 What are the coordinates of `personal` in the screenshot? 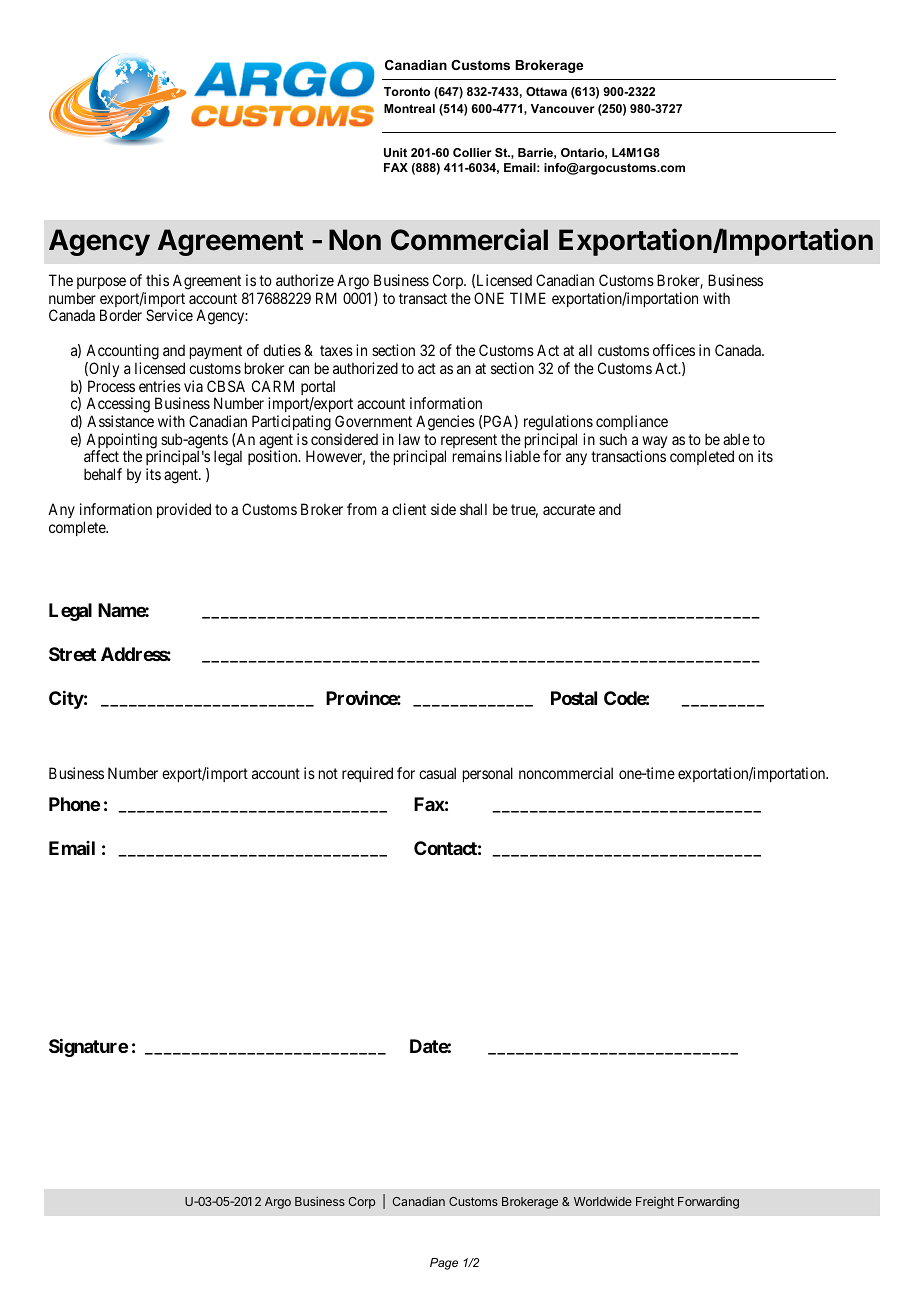 It's located at (488, 774).
